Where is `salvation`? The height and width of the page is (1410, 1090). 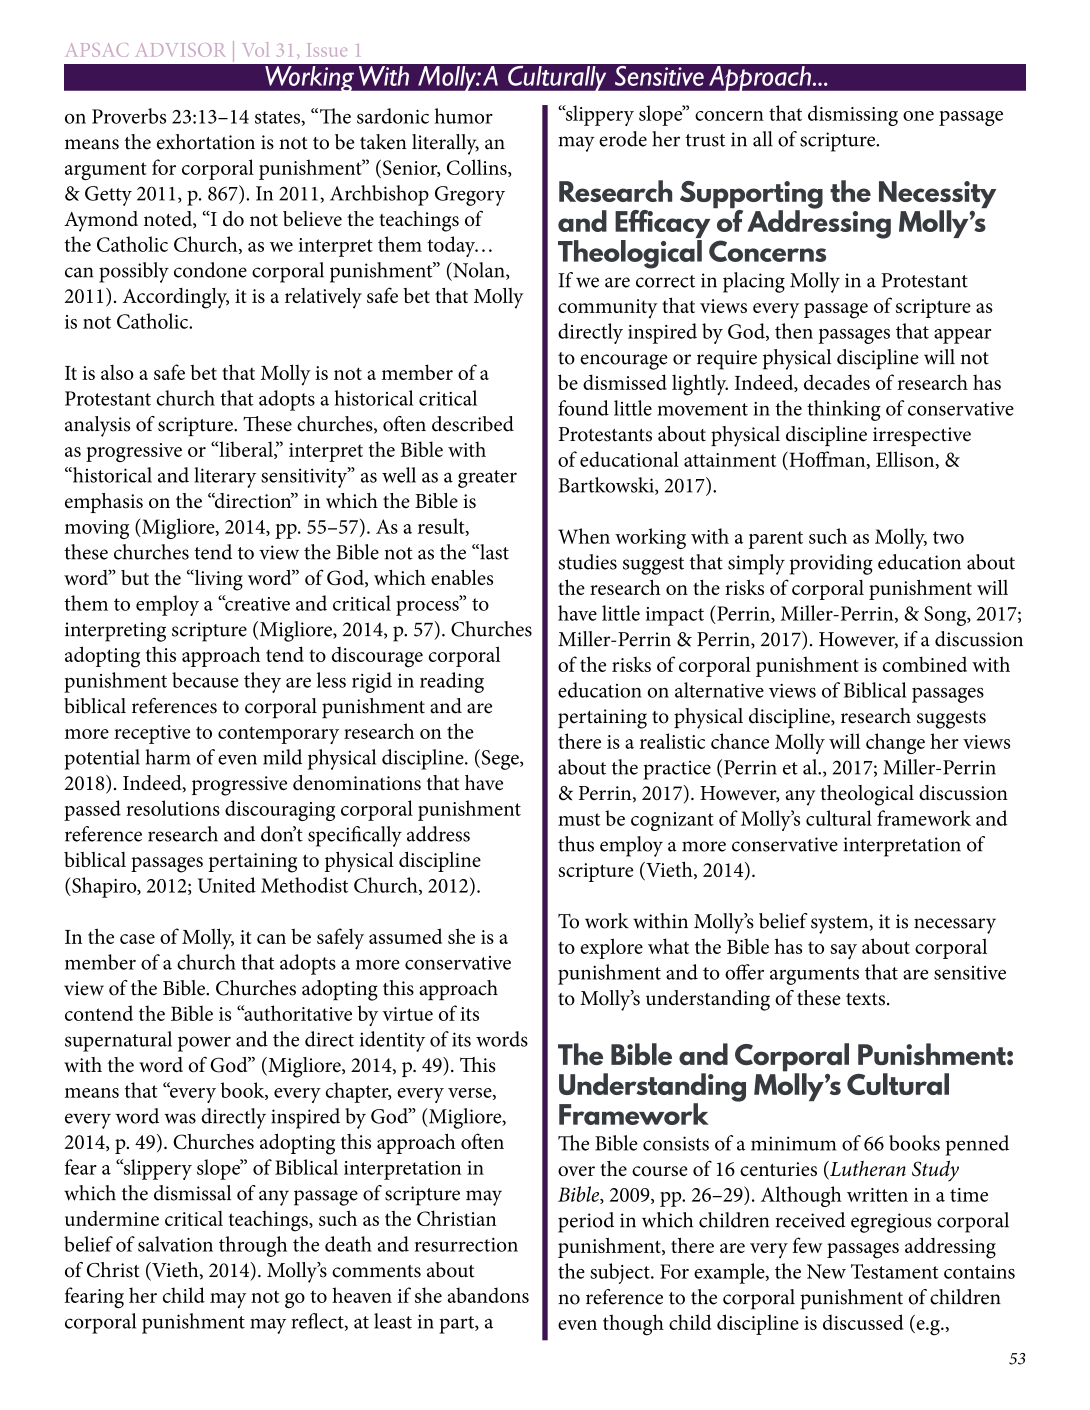 salvation is located at coordinates (175, 1244).
